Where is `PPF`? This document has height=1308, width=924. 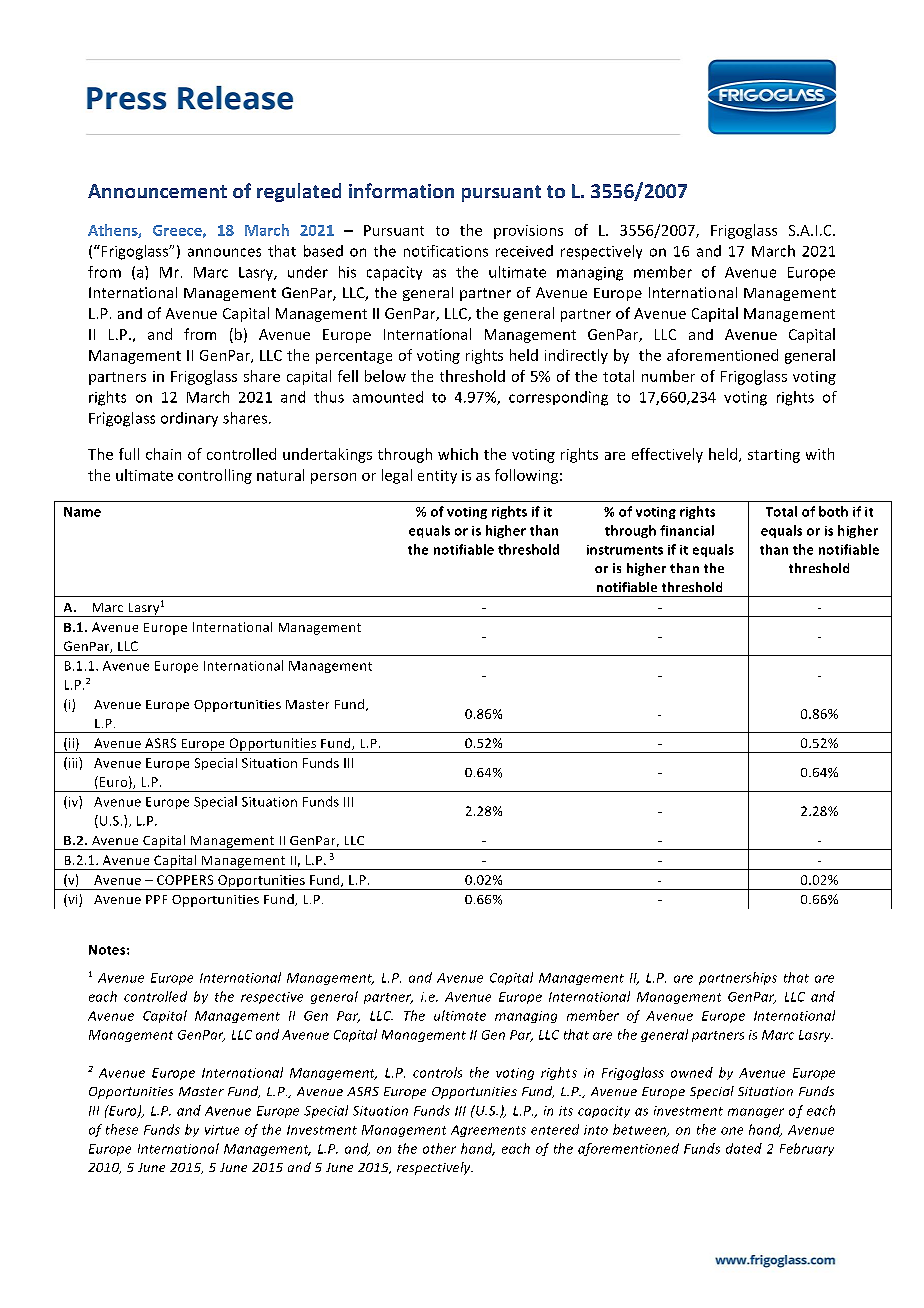 PPF is located at coordinates (156, 899).
